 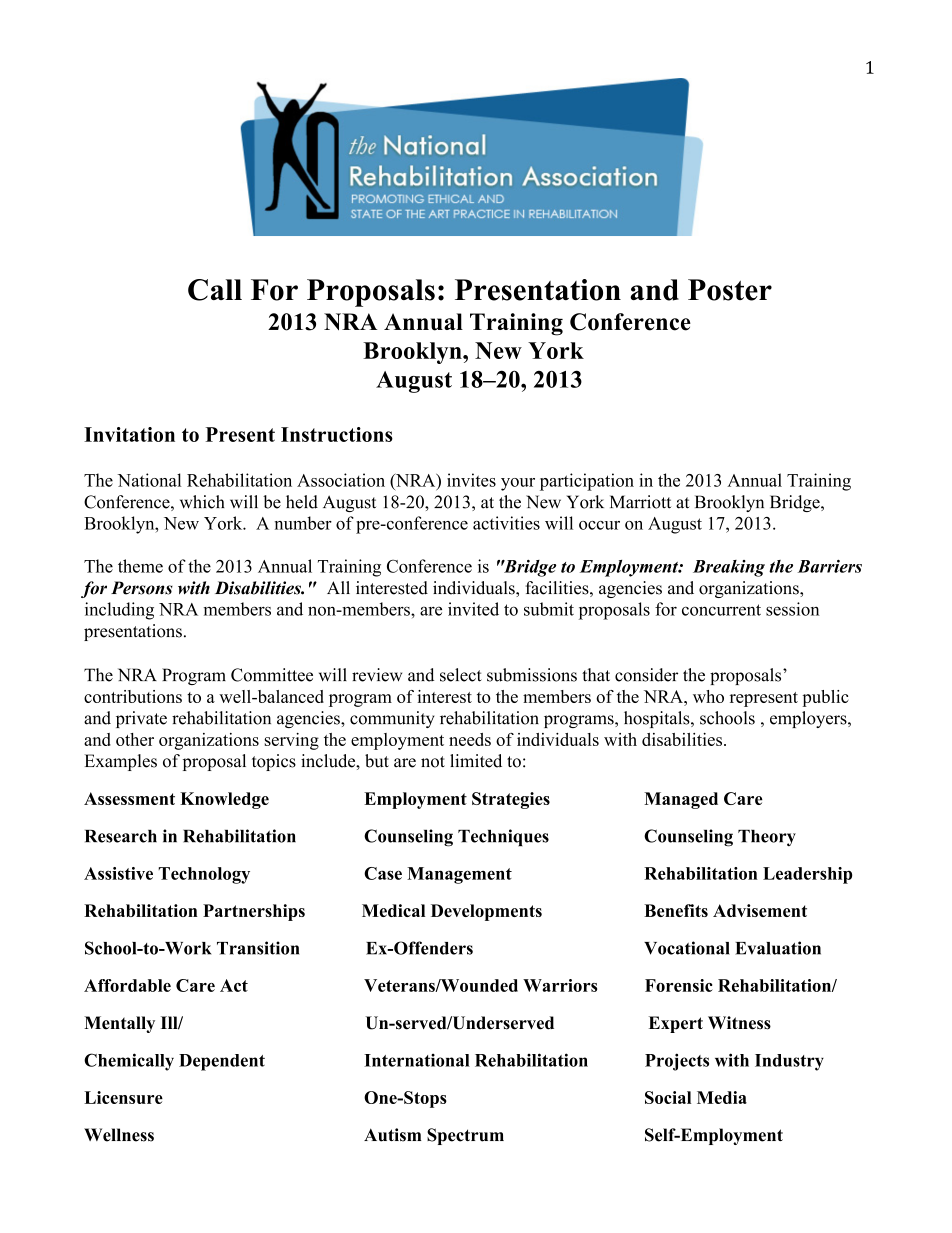 What do you see at coordinates (708, 696) in the document?
I see `who` at bounding box center [708, 696].
